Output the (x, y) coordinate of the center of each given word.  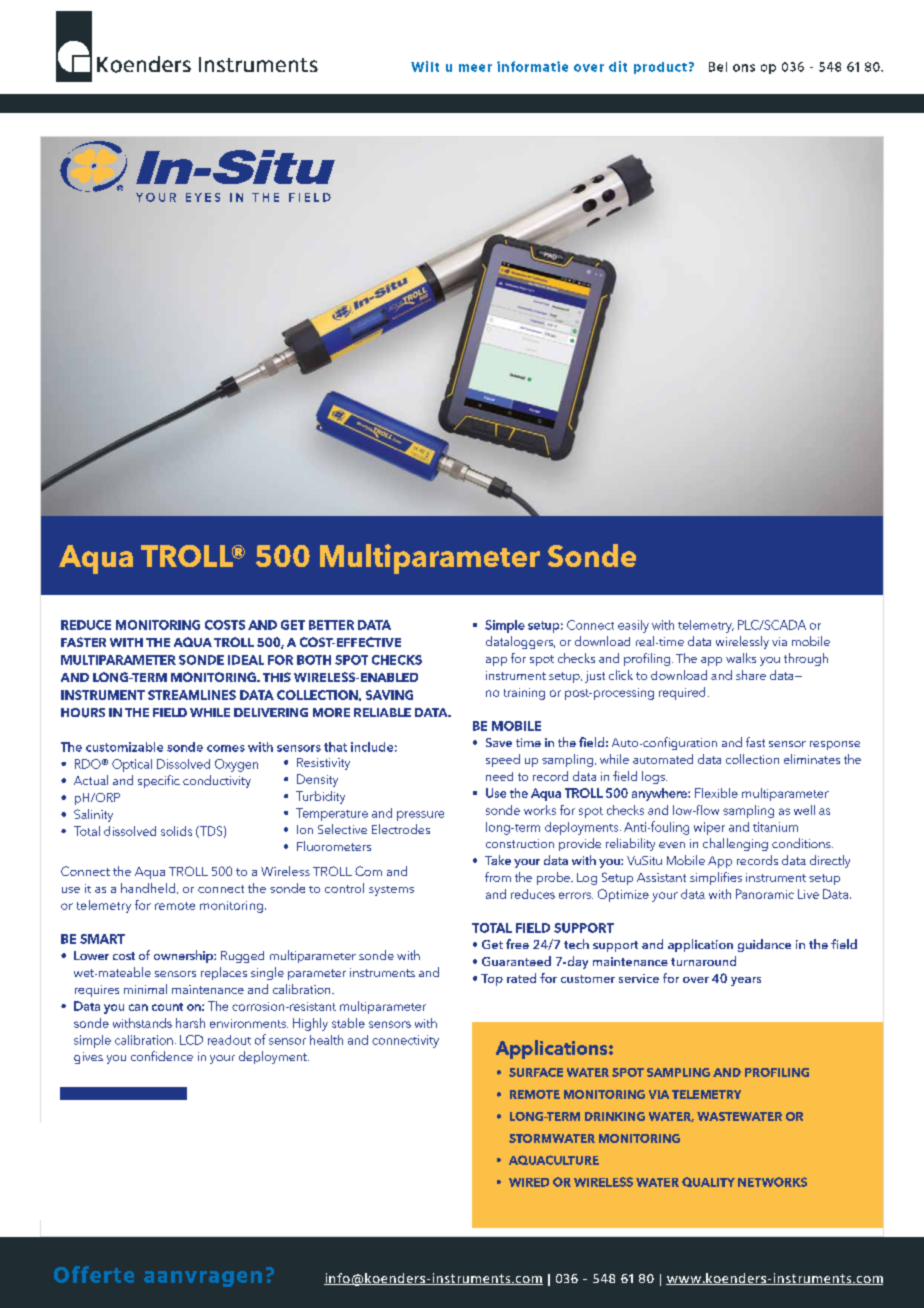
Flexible (716, 793)
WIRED (529, 1182)
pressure (420, 816)
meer (475, 68)
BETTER (331, 625)
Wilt (425, 66)
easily (633, 626)
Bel (718, 67)
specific (159, 781)
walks (741, 658)
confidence (162, 1056)
